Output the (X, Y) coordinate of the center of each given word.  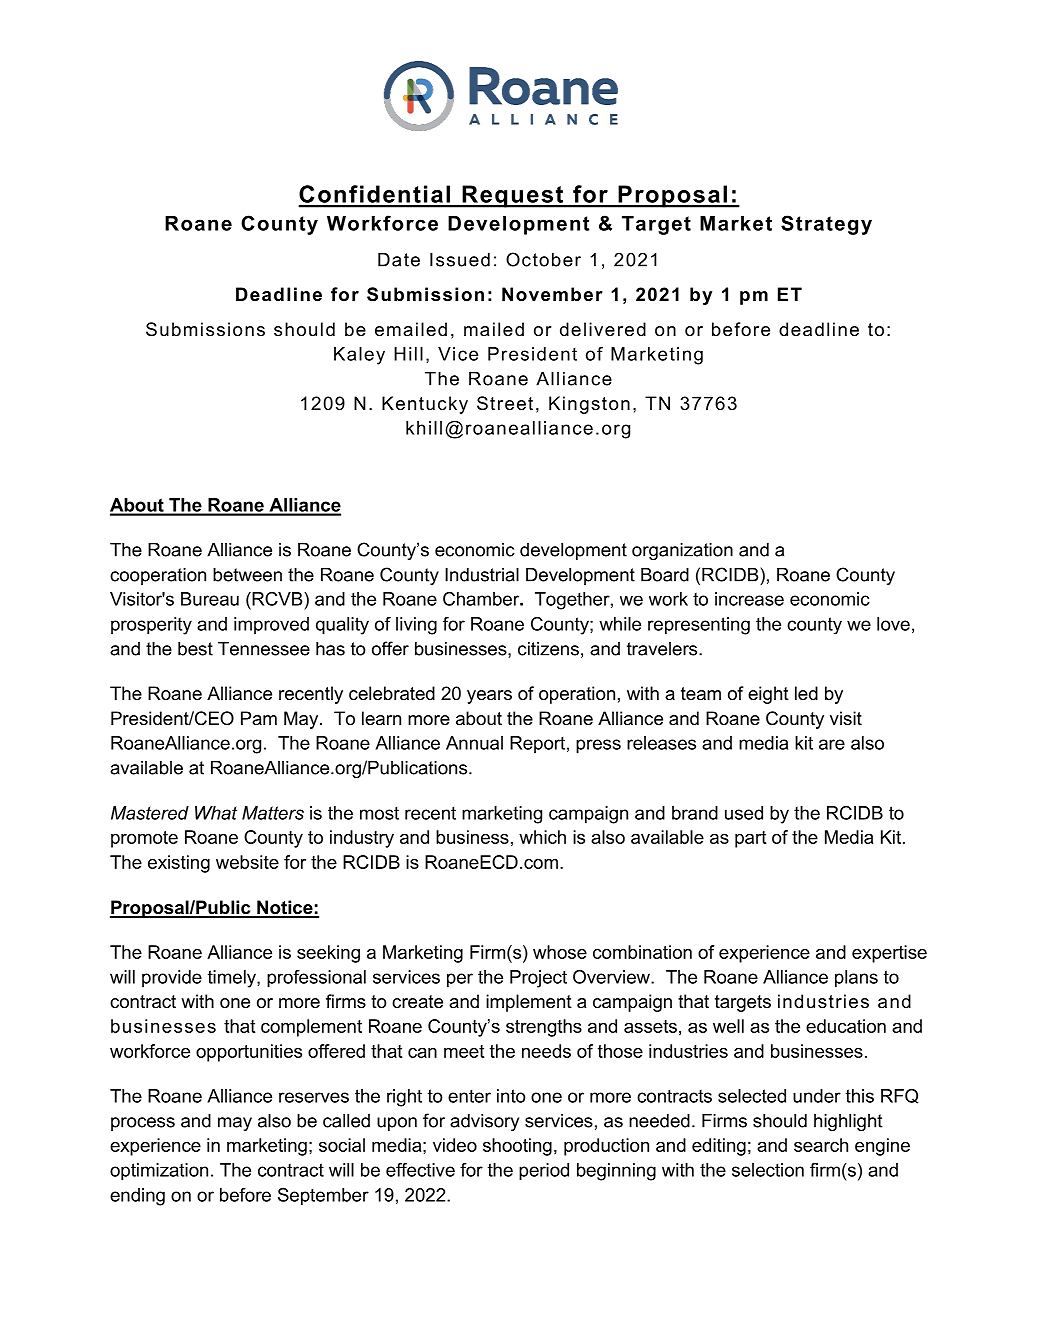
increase (749, 599)
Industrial (482, 575)
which (542, 837)
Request (513, 196)
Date (399, 260)
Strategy (826, 225)
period (544, 1172)
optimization (159, 1172)
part (750, 839)
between (247, 575)
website (247, 862)
